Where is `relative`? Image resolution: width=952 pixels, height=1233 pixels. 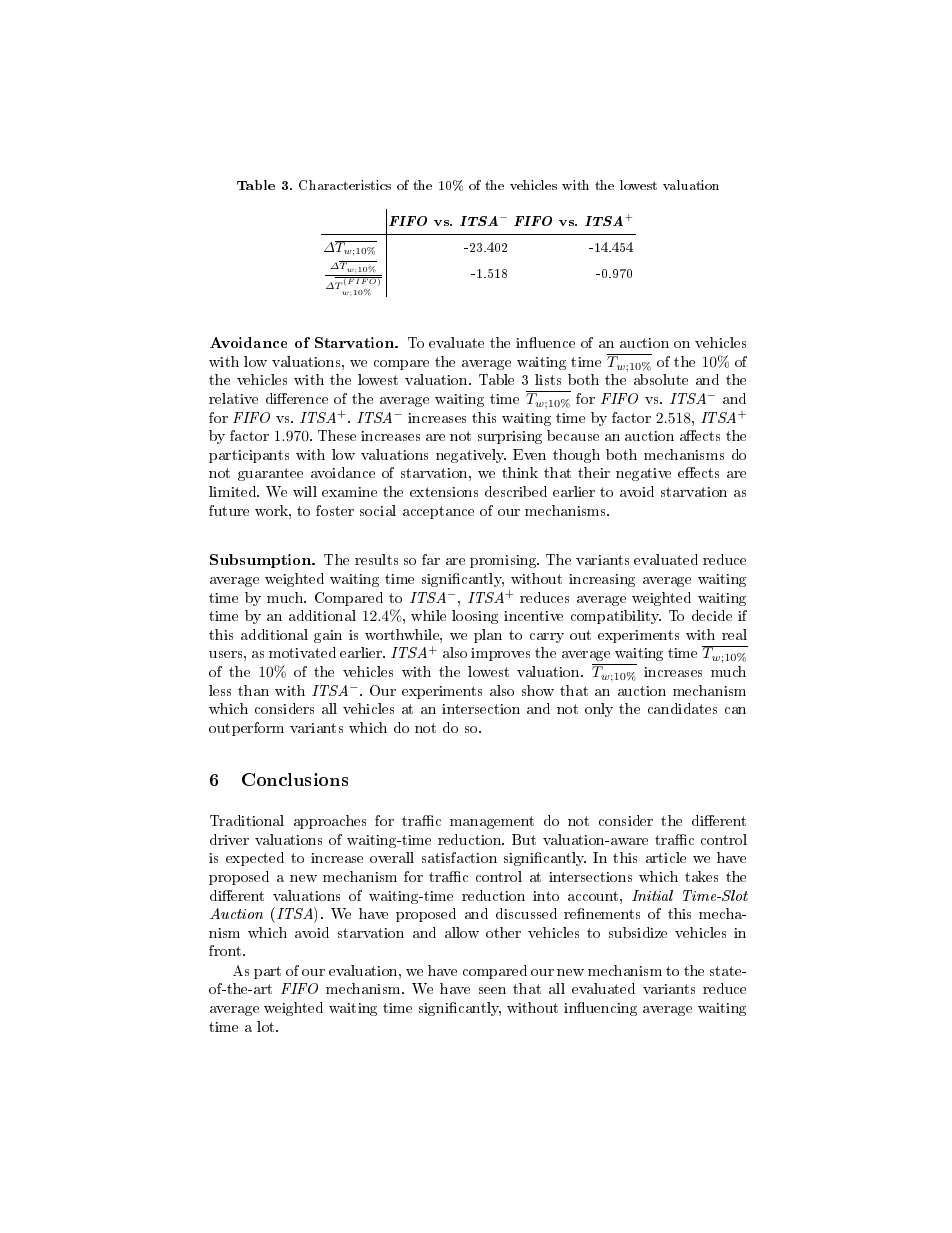 relative is located at coordinates (233, 398).
